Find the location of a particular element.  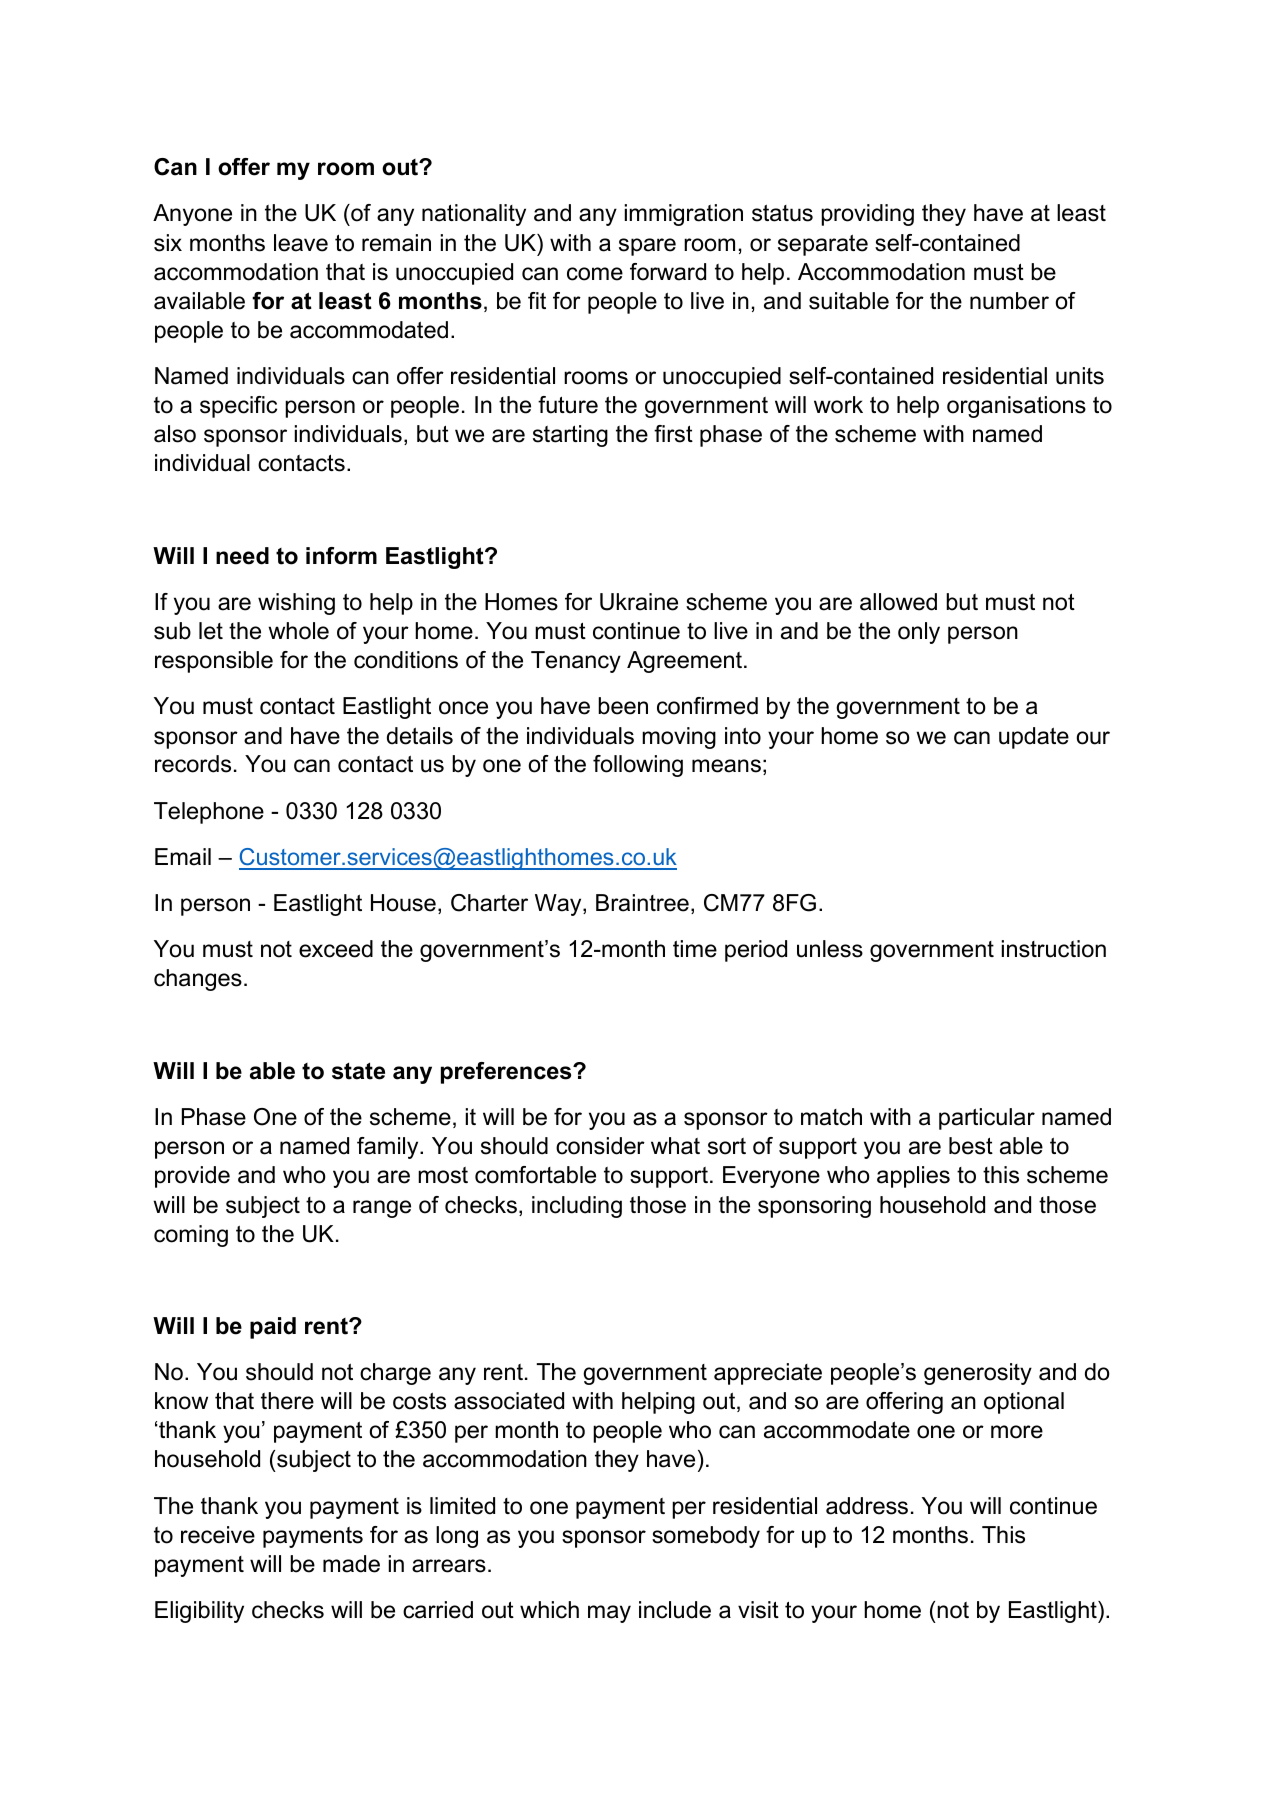

following is located at coordinates (638, 766).
